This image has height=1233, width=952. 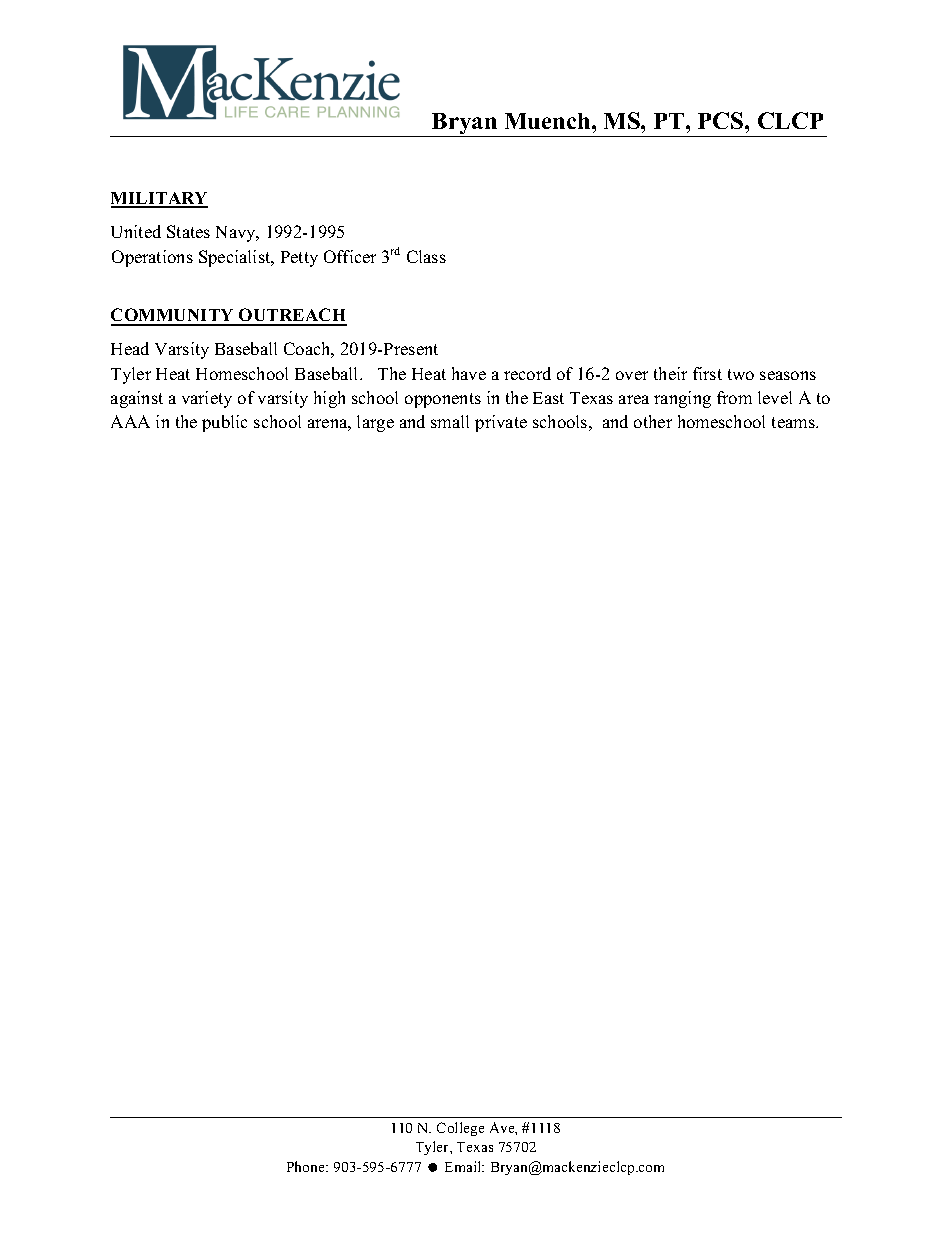 What do you see at coordinates (653, 421) in the image?
I see `other` at bounding box center [653, 421].
